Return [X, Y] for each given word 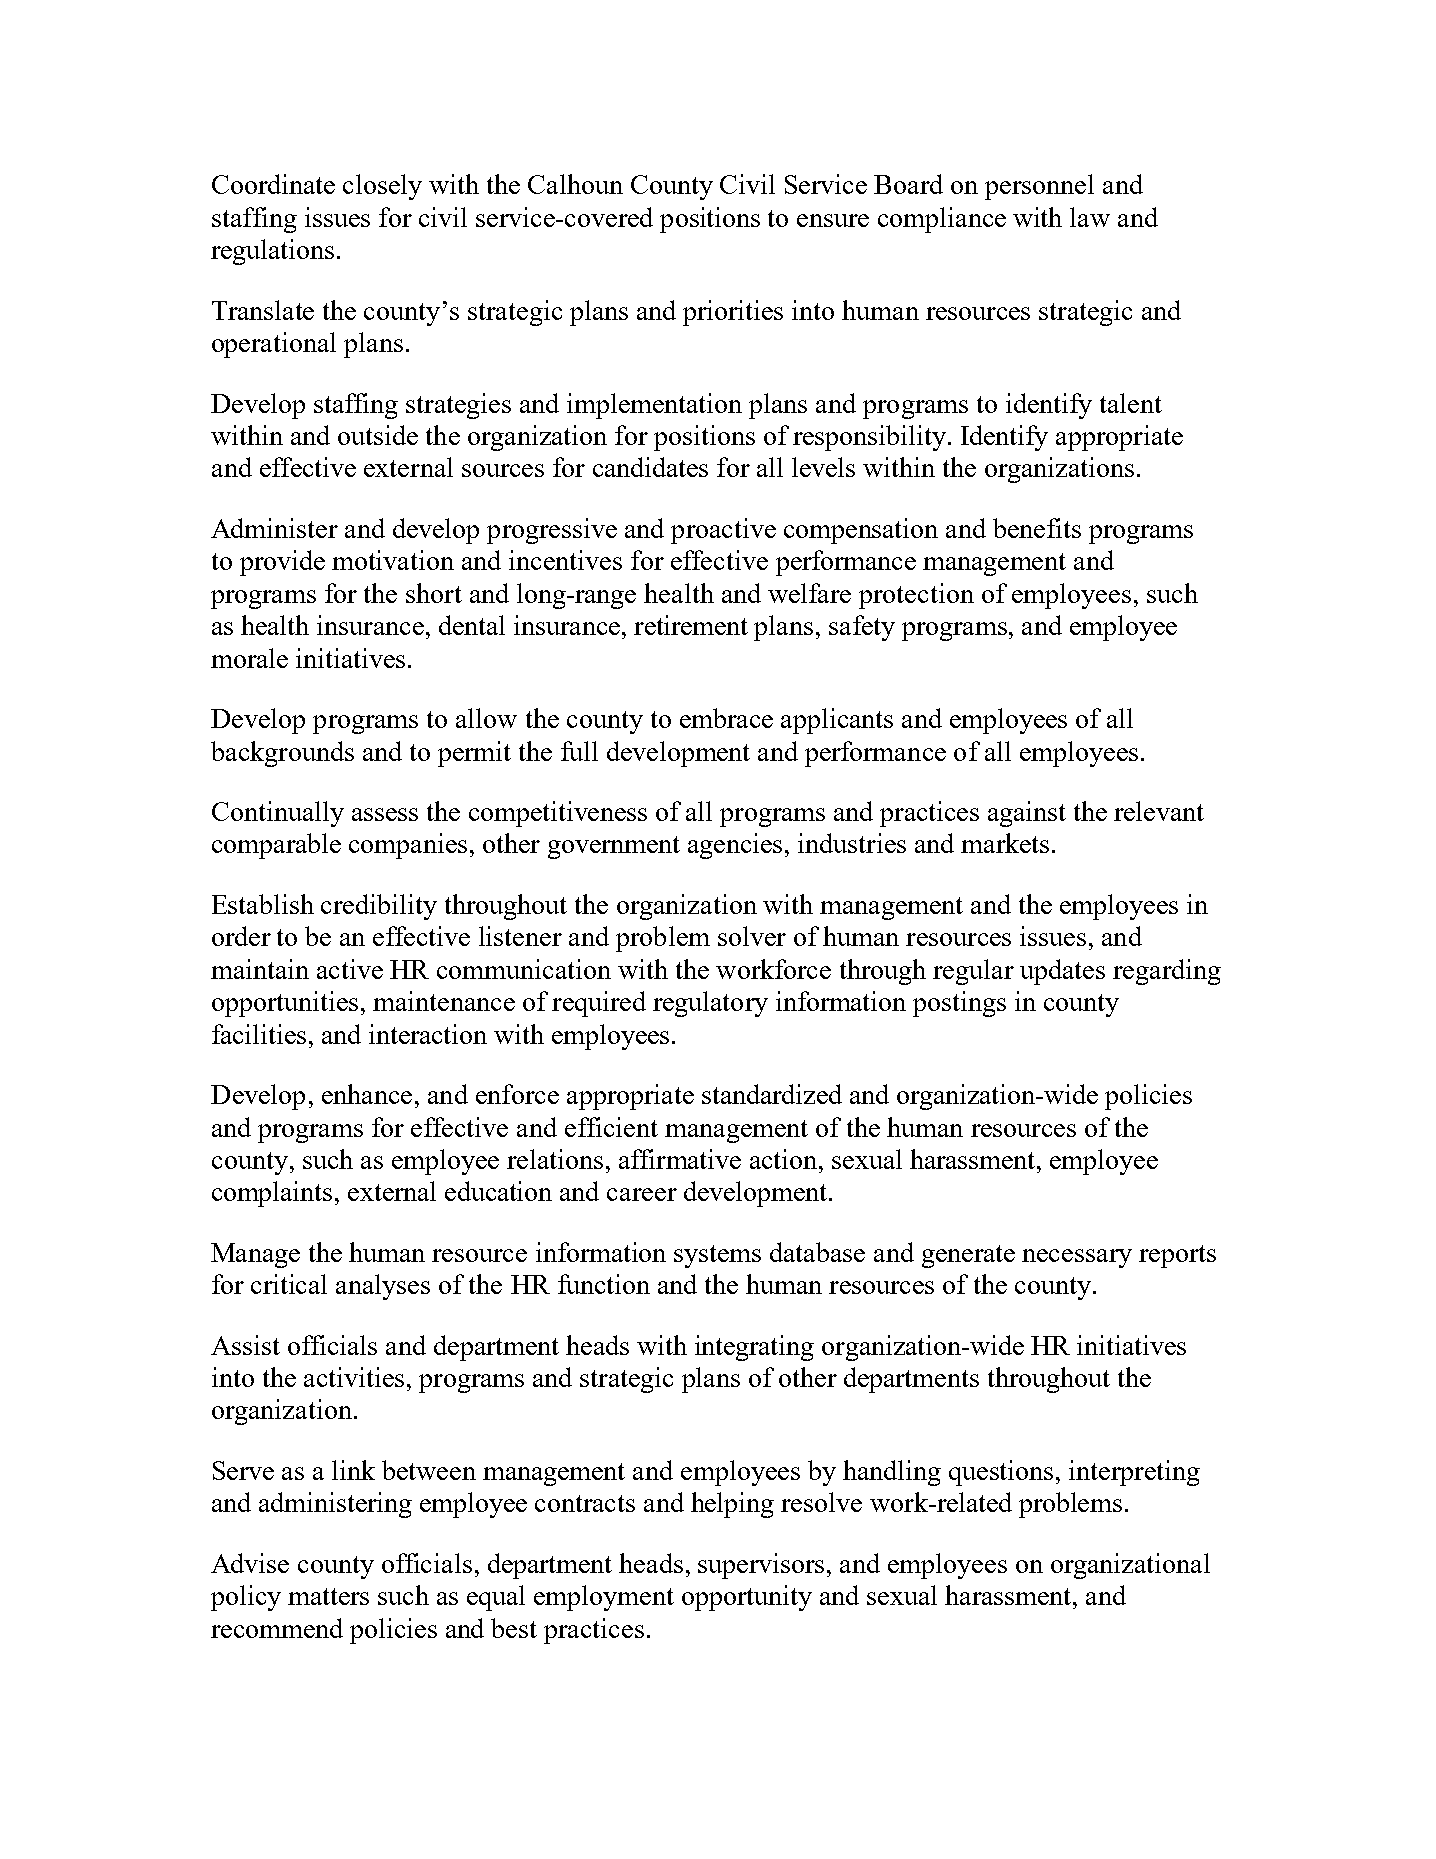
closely [382, 187]
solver [752, 936]
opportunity [747, 1598]
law [1090, 217]
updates [1062, 972]
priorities [733, 313]
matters [328, 1596]
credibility [379, 907]
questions [1001, 1473]
